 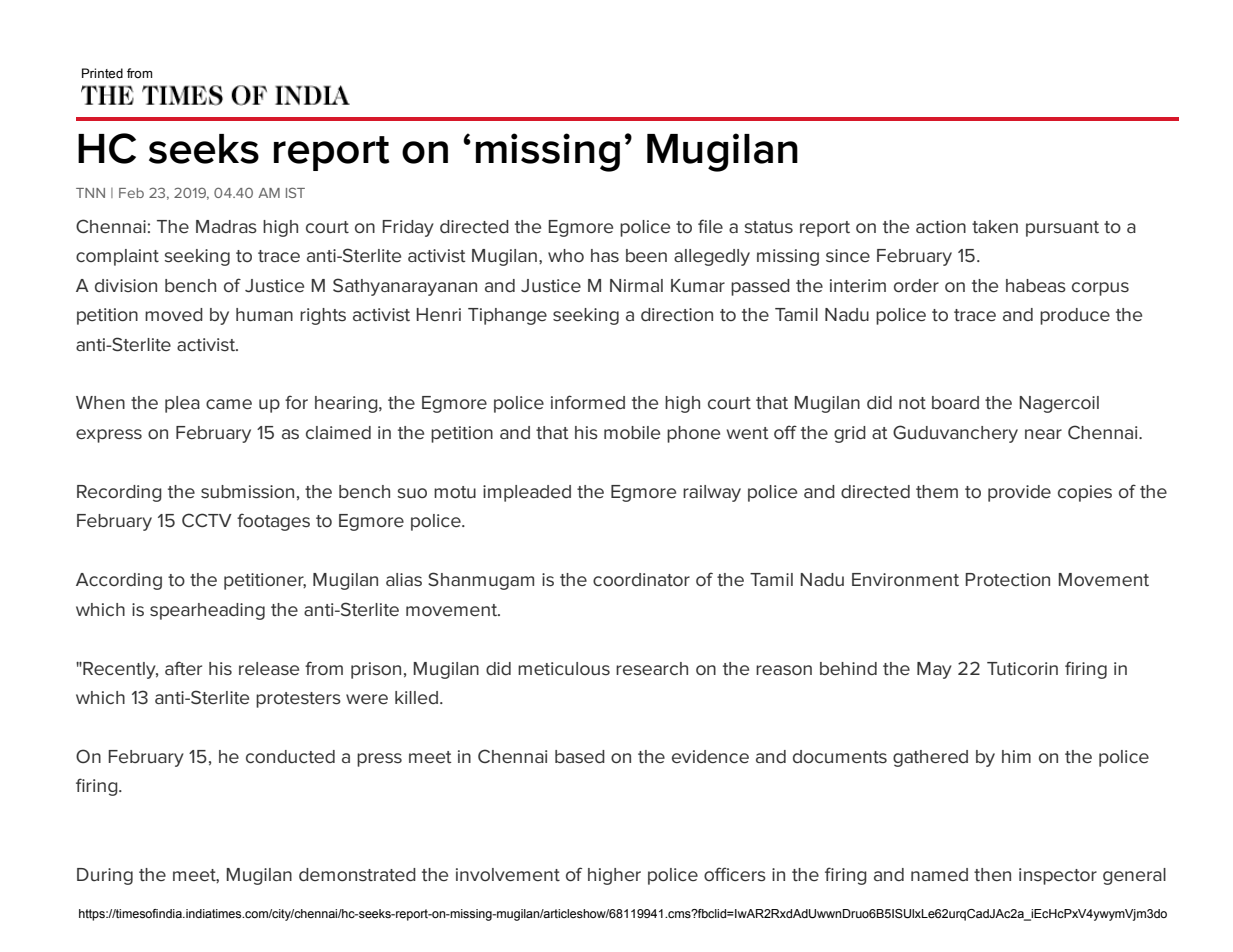 I want to click on taken, so click(x=995, y=226).
